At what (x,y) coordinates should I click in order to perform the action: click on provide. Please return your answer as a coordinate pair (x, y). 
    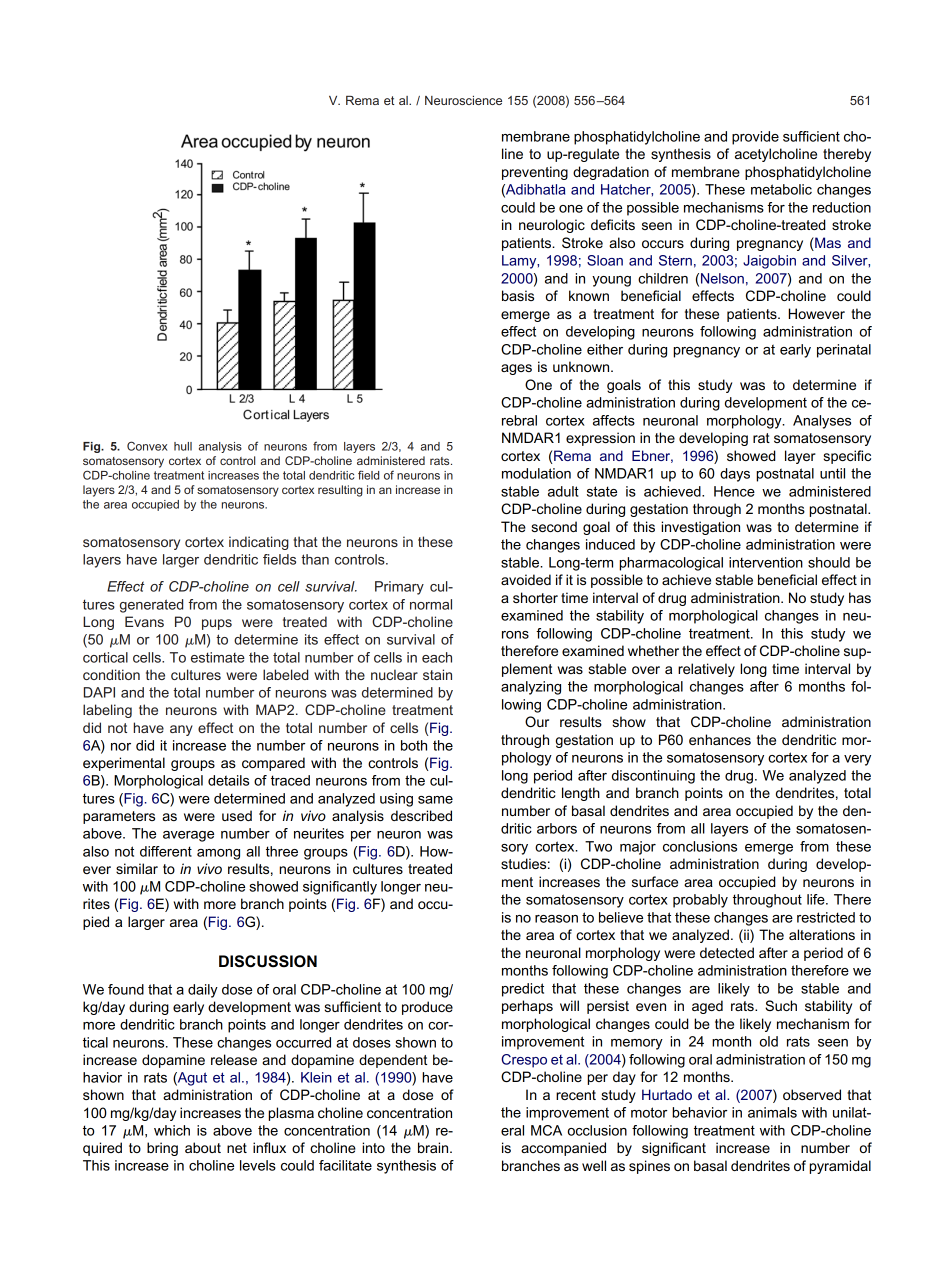
    Looking at the image, I should click on (755, 138).
